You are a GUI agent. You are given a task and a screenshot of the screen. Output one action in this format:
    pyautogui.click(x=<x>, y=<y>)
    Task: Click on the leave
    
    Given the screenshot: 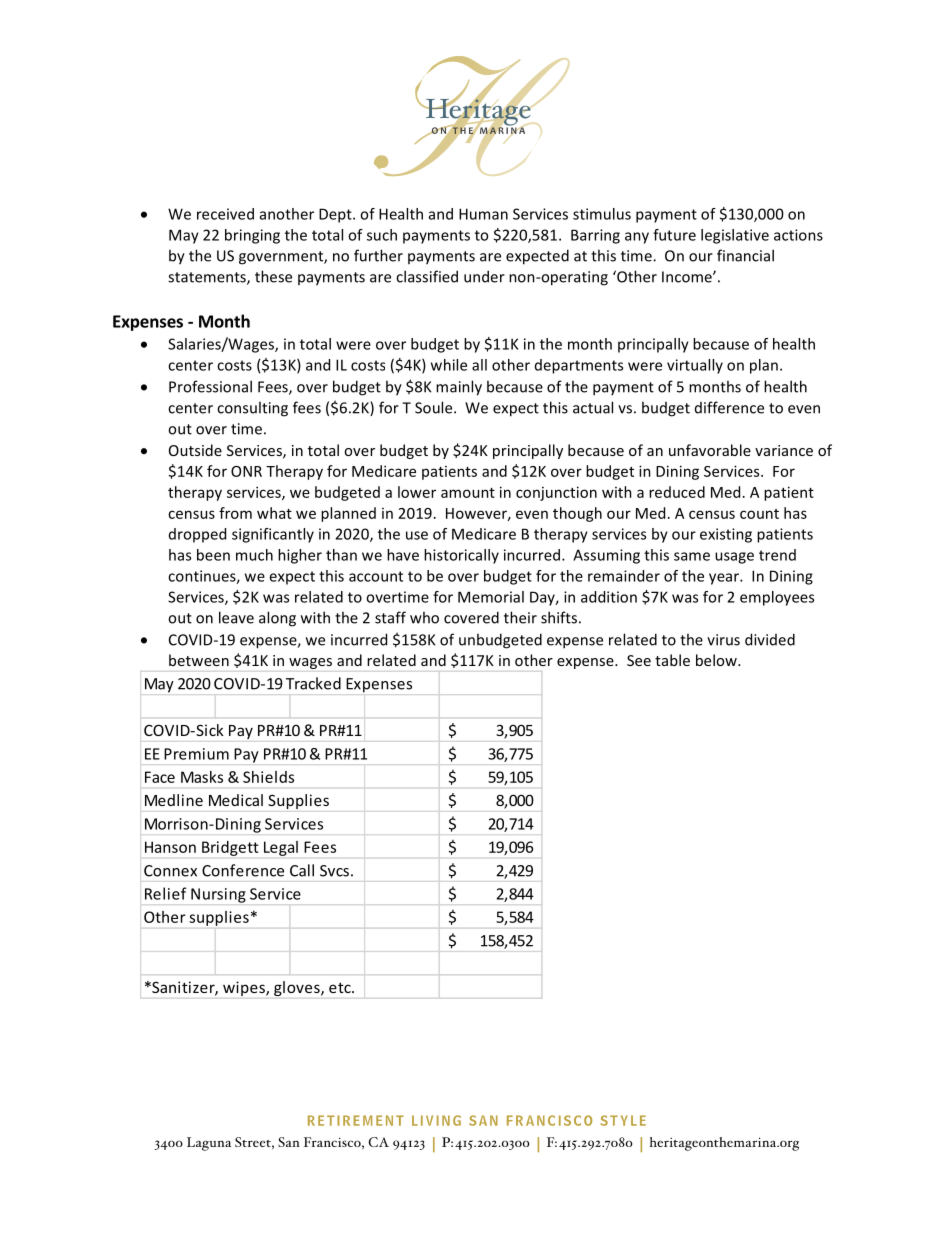 What is the action you would take?
    pyautogui.click(x=236, y=617)
